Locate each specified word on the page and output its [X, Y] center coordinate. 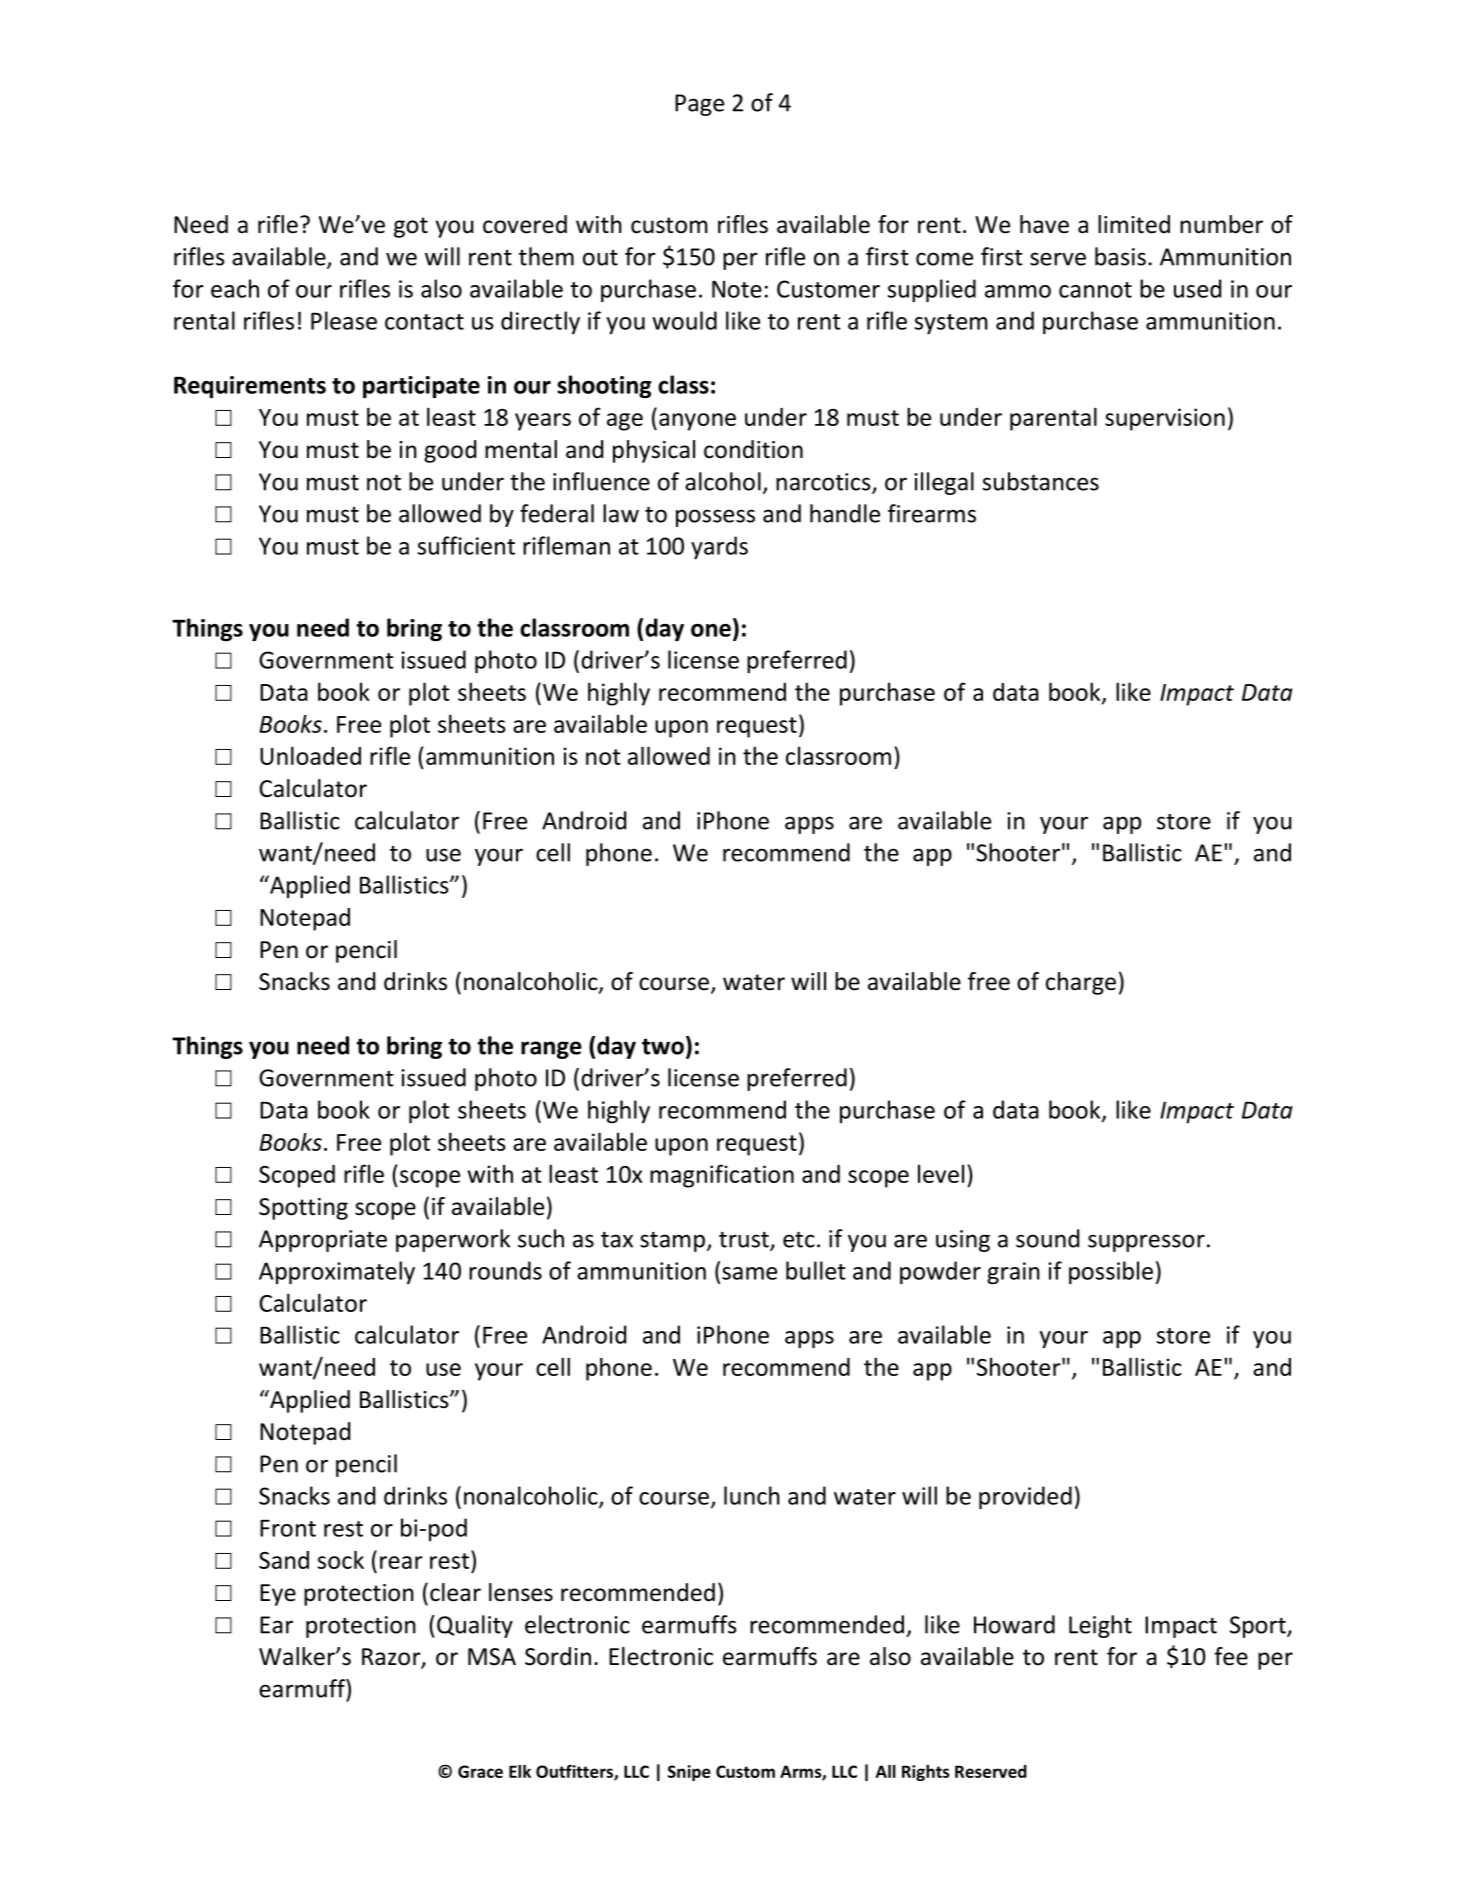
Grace [480, 1771]
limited [1134, 224]
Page [699, 105]
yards [719, 547]
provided [1025, 1497]
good [450, 451]
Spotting [303, 1209]
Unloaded [310, 755]
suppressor [1146, 1243]
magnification [722, 1176]
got [411, 227]
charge [1081, 983]
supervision [1165, 419]
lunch [752, 1495]
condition [753, 449]
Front [288, 1528]
